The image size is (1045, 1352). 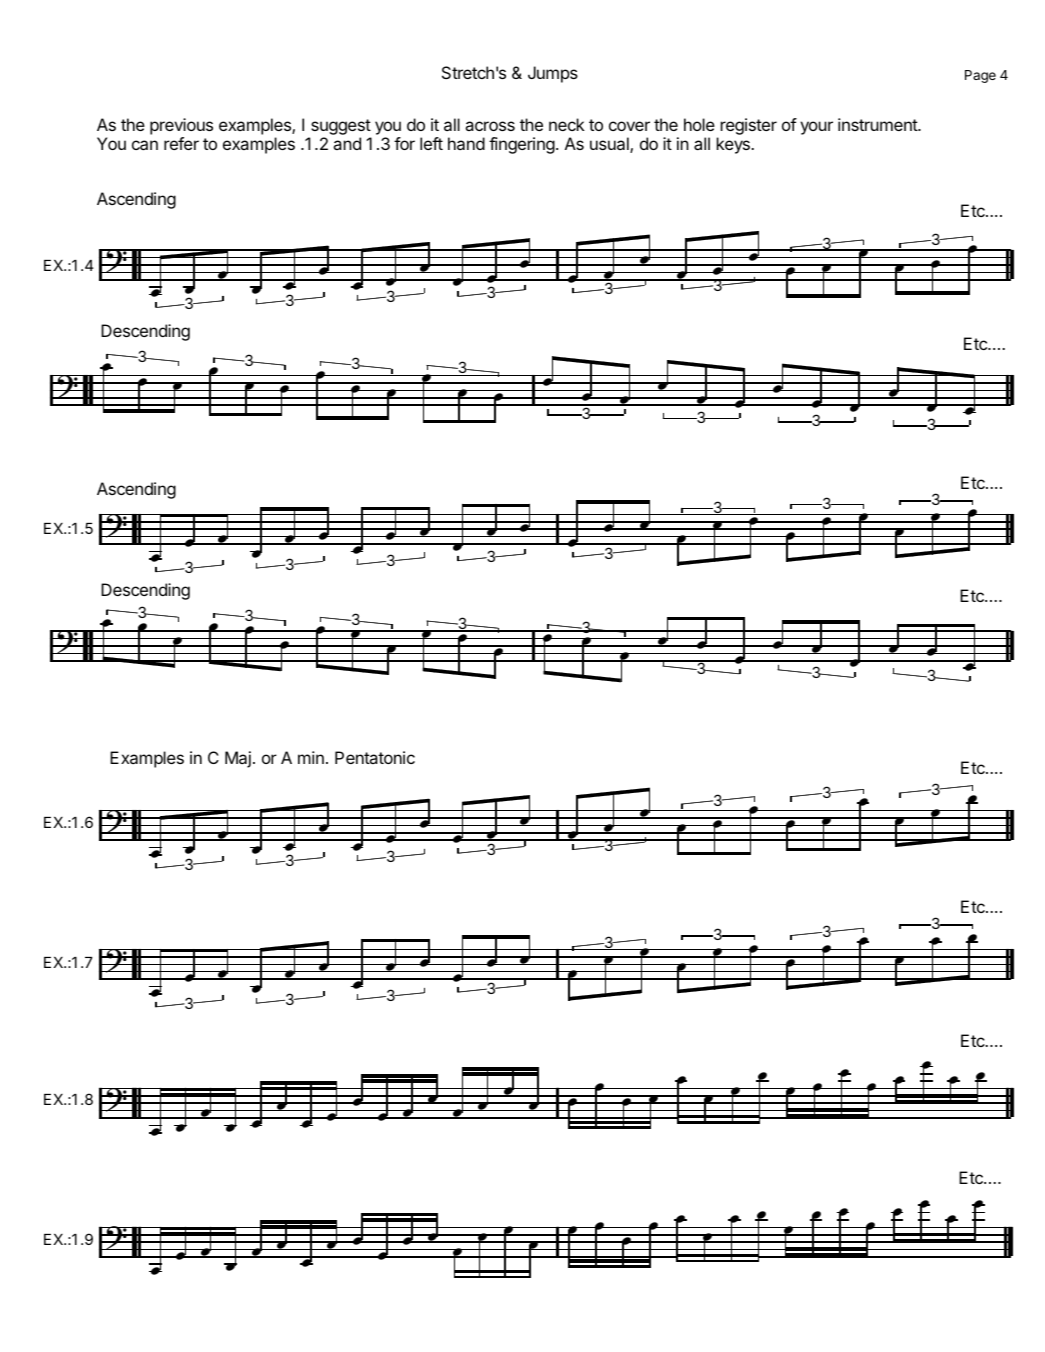 I want to click on for, so click(x=404, y=143).
